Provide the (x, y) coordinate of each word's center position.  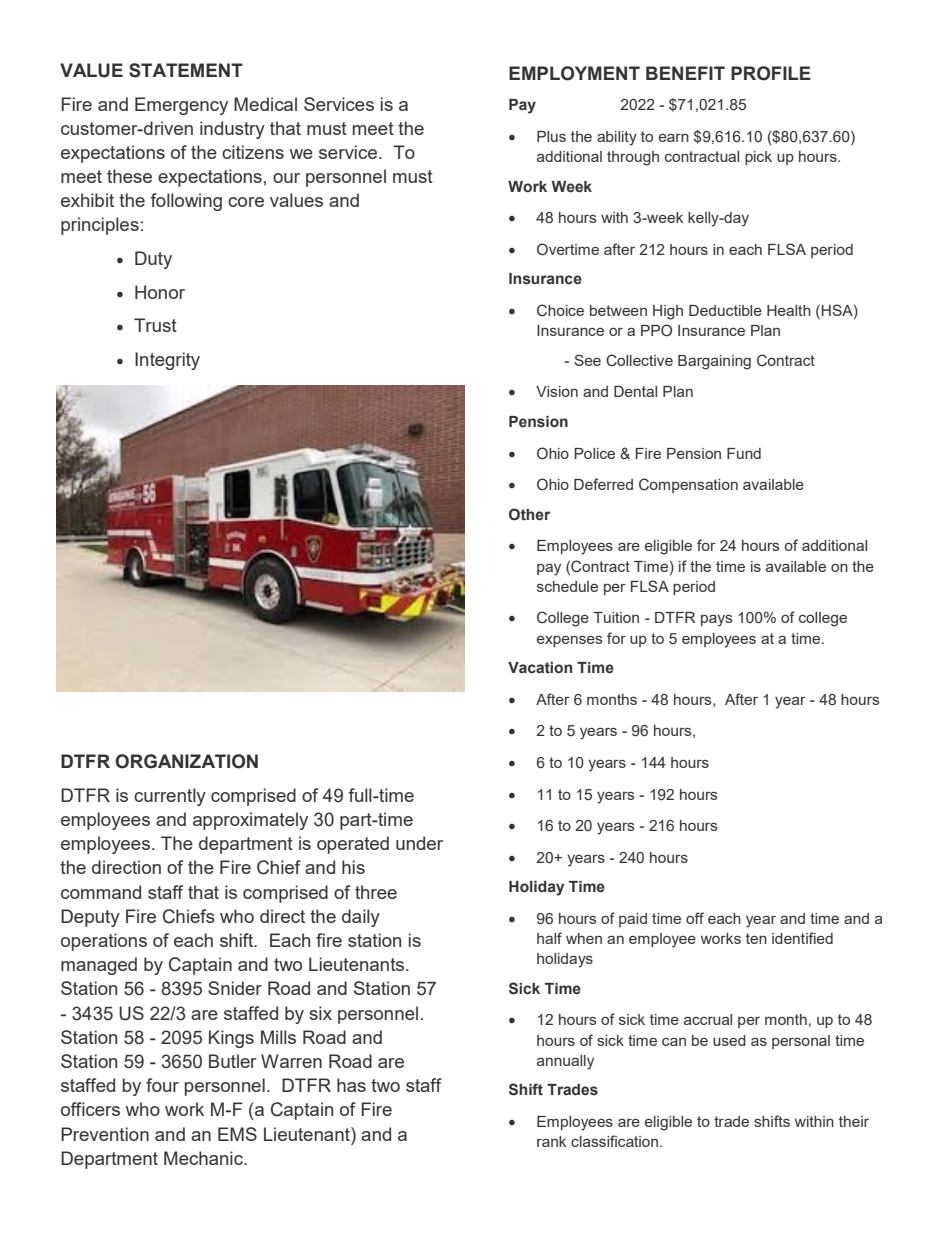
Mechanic (204, 1158)
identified (802, 938)
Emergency (181, 106)
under (419, 843)
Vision (557, 391)
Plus (551, 136)
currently (170, 797)
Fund (744, 453)
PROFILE (771, 73)
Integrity (167, 361)
